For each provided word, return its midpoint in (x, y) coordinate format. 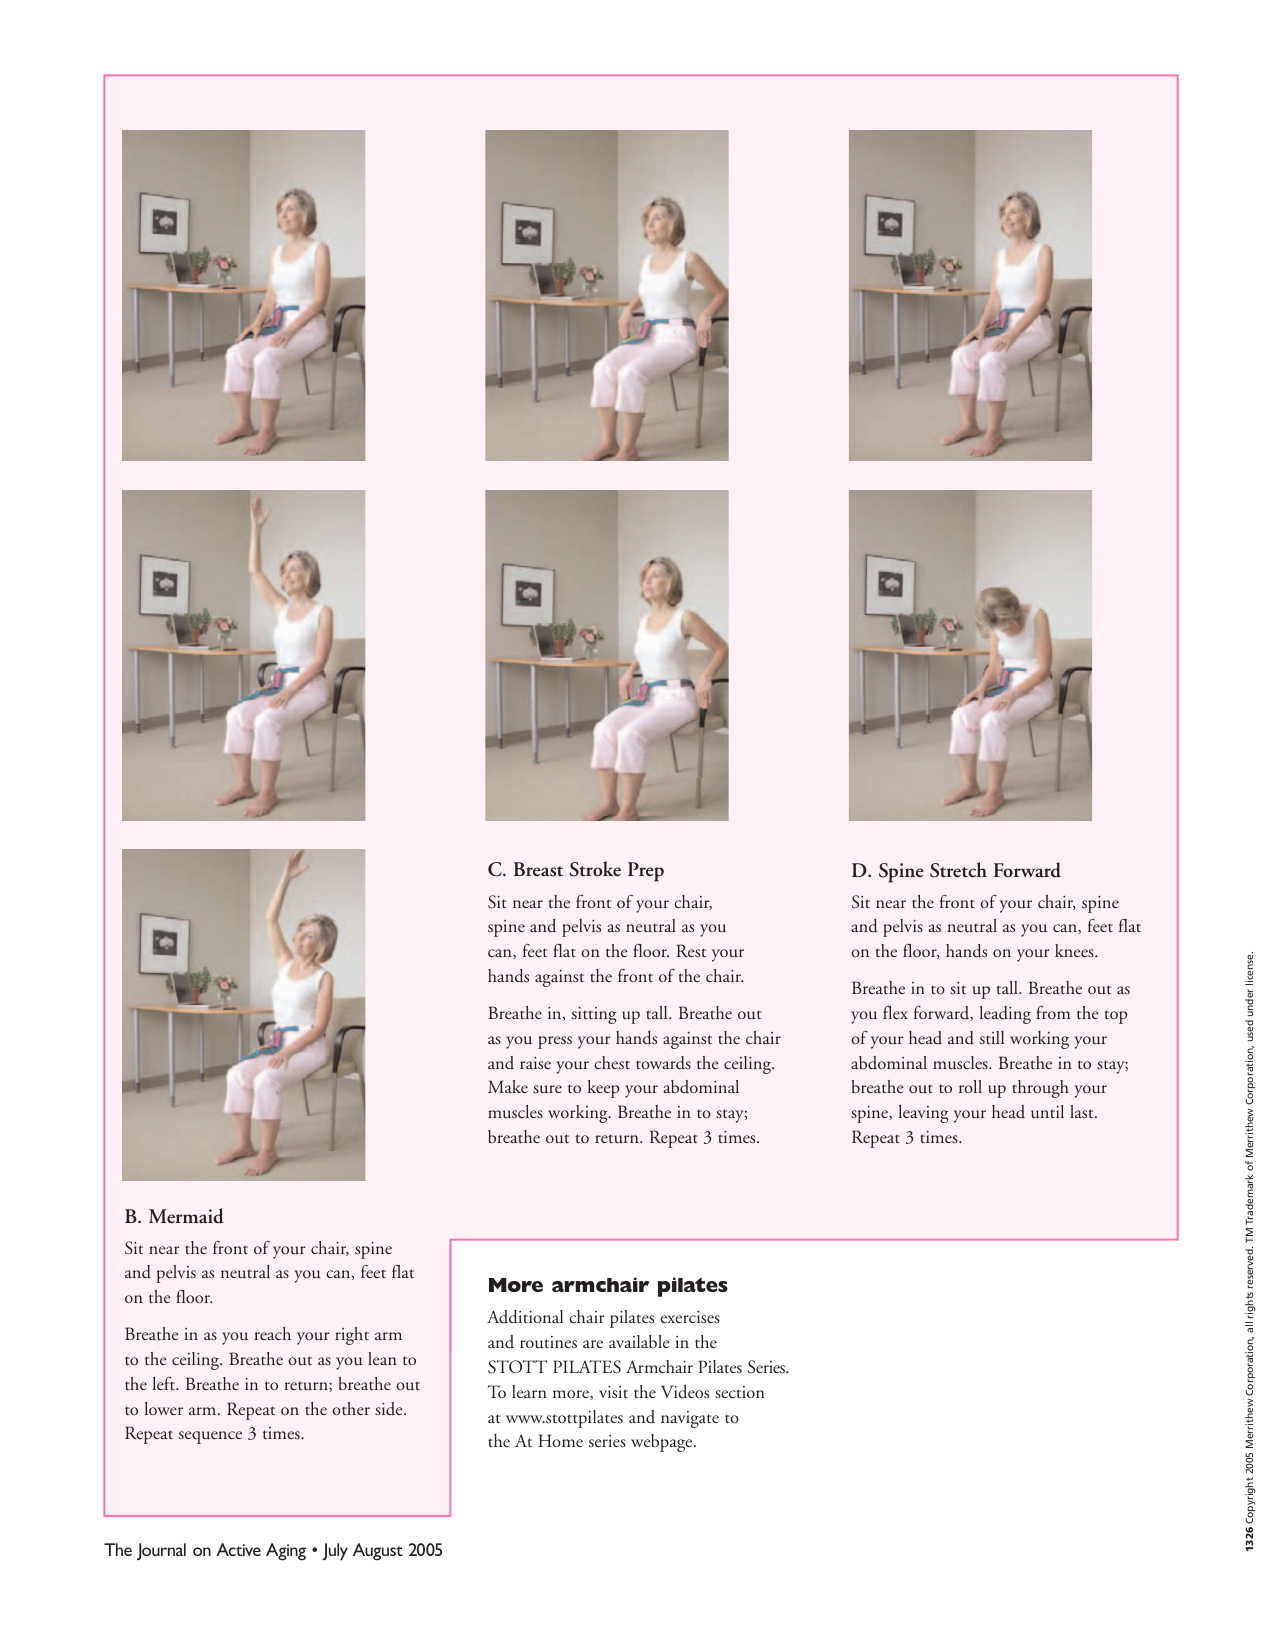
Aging (286, 1552)
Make (508, 1086)
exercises (690, 1317)
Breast (538, 869)
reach (273, 1333)
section (740, 1392)
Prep (646, 872)
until (1047, 1112)
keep (603, 1089)
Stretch (958, 870)
